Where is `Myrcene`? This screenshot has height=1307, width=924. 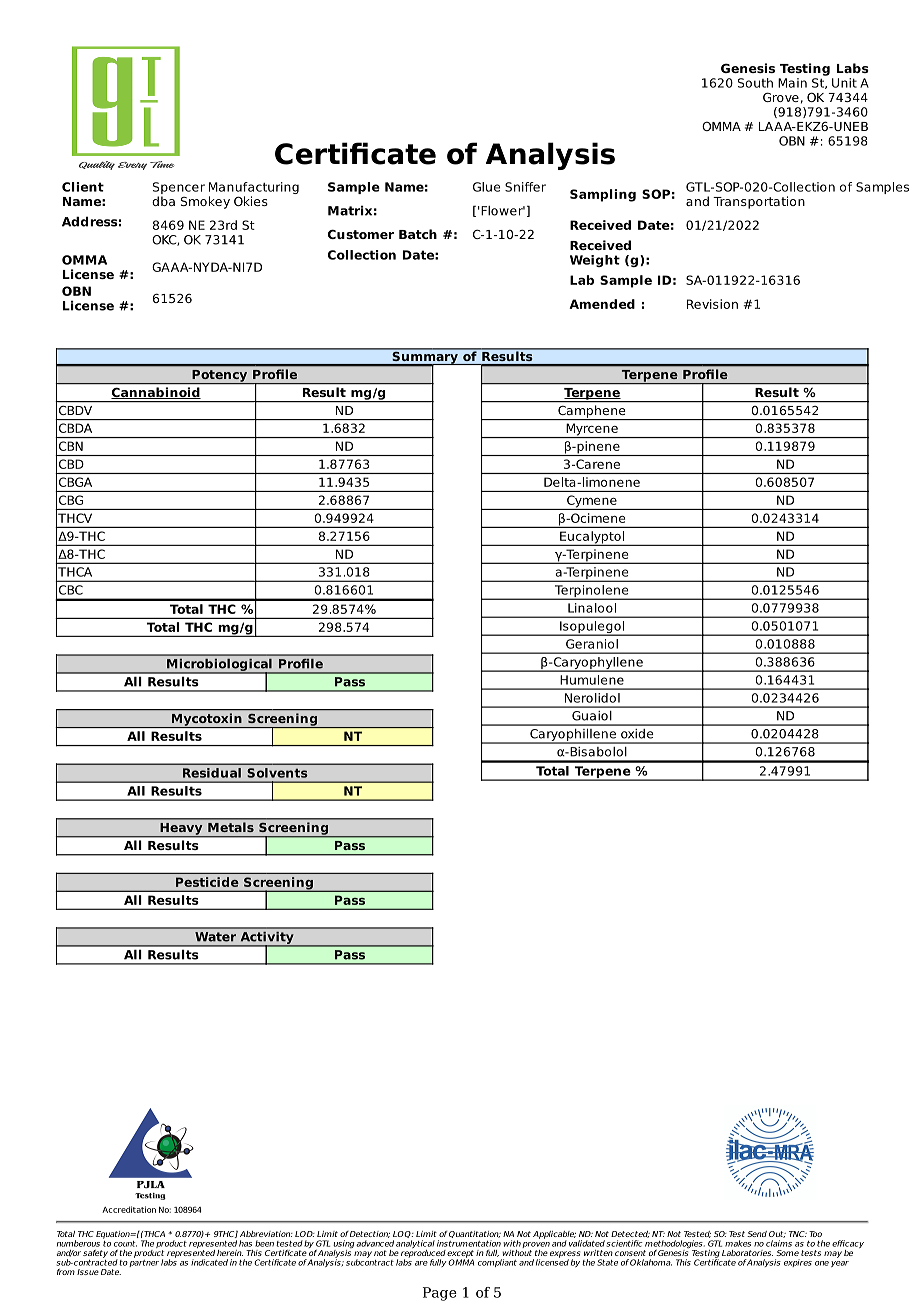
Myrcene is located at coordinates (592, 431).
